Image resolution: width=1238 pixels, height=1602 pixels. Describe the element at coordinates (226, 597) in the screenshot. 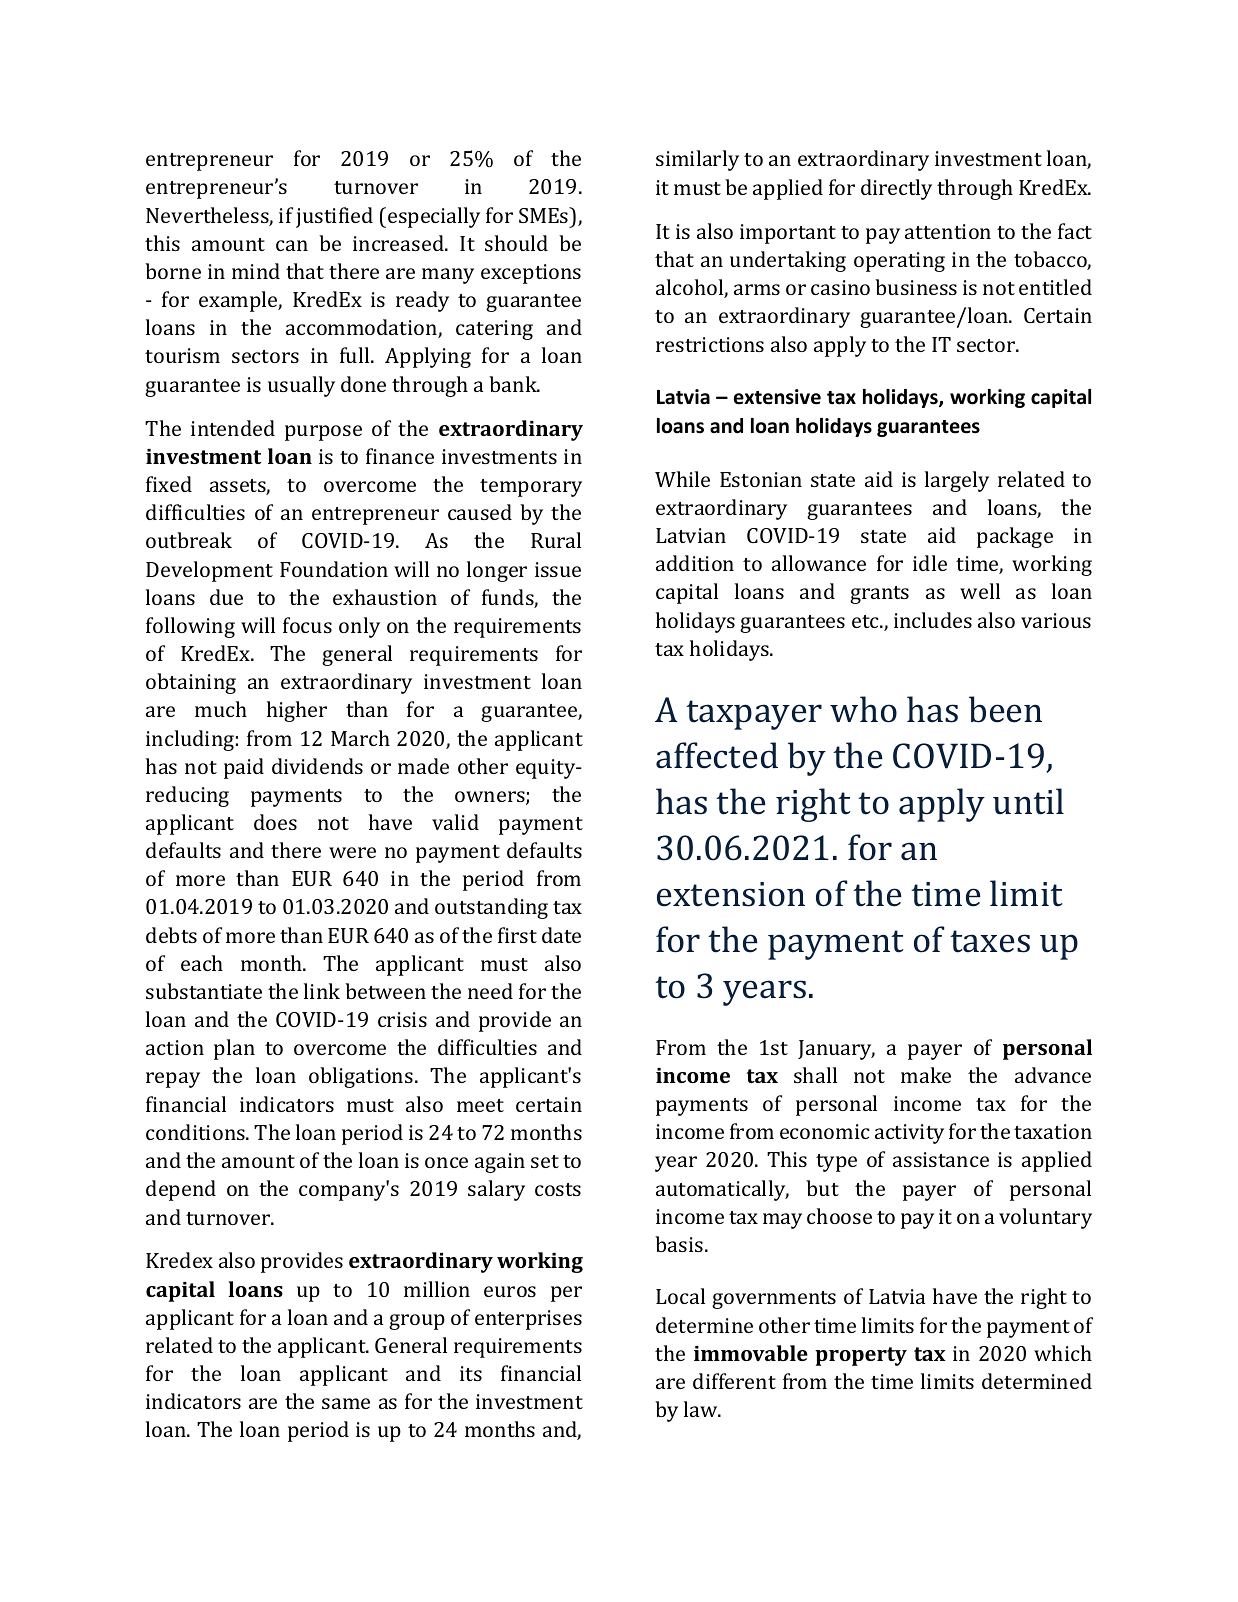

I see `due` at that location.
